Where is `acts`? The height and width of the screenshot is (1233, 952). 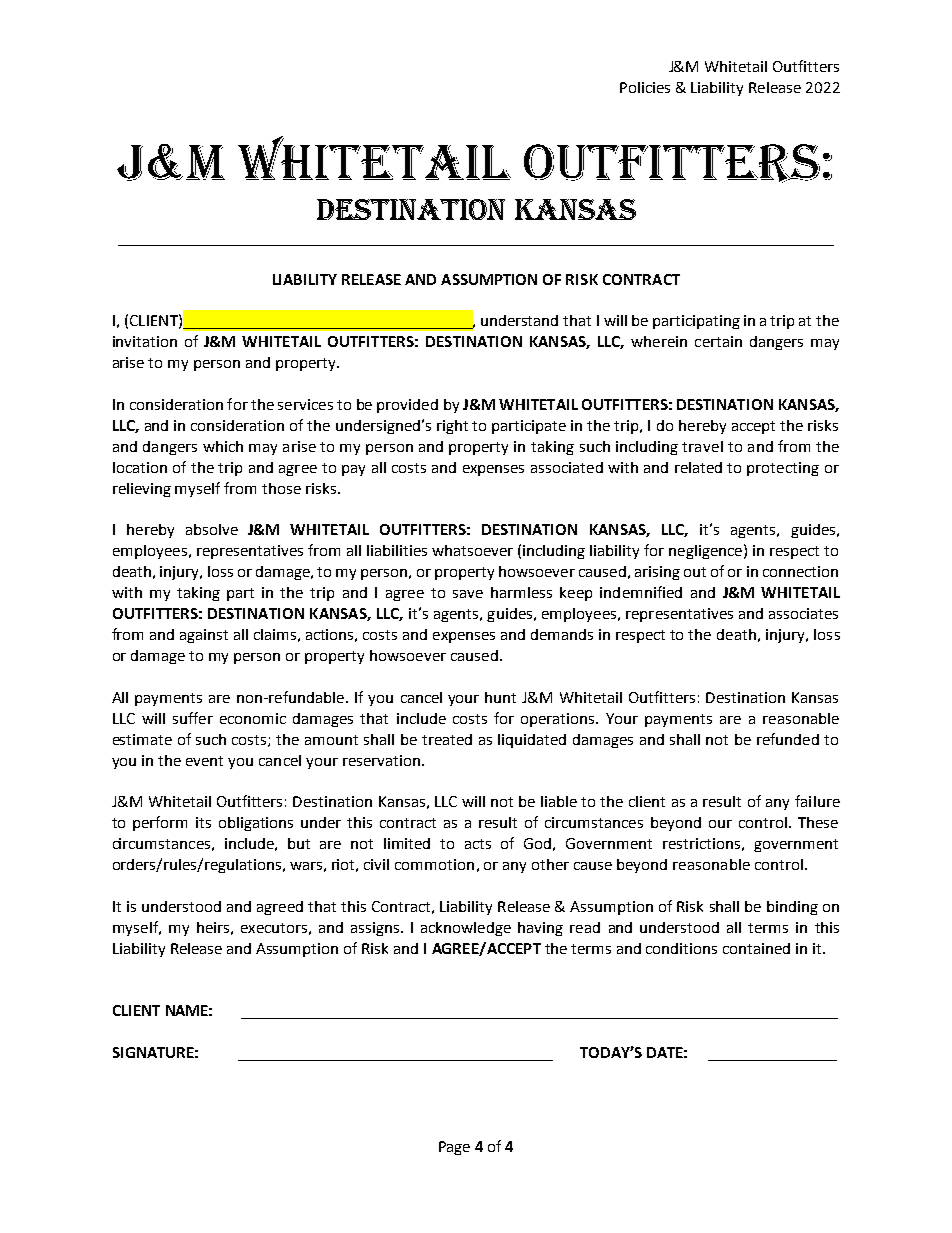
acts is located at coordinates (478, 844).
